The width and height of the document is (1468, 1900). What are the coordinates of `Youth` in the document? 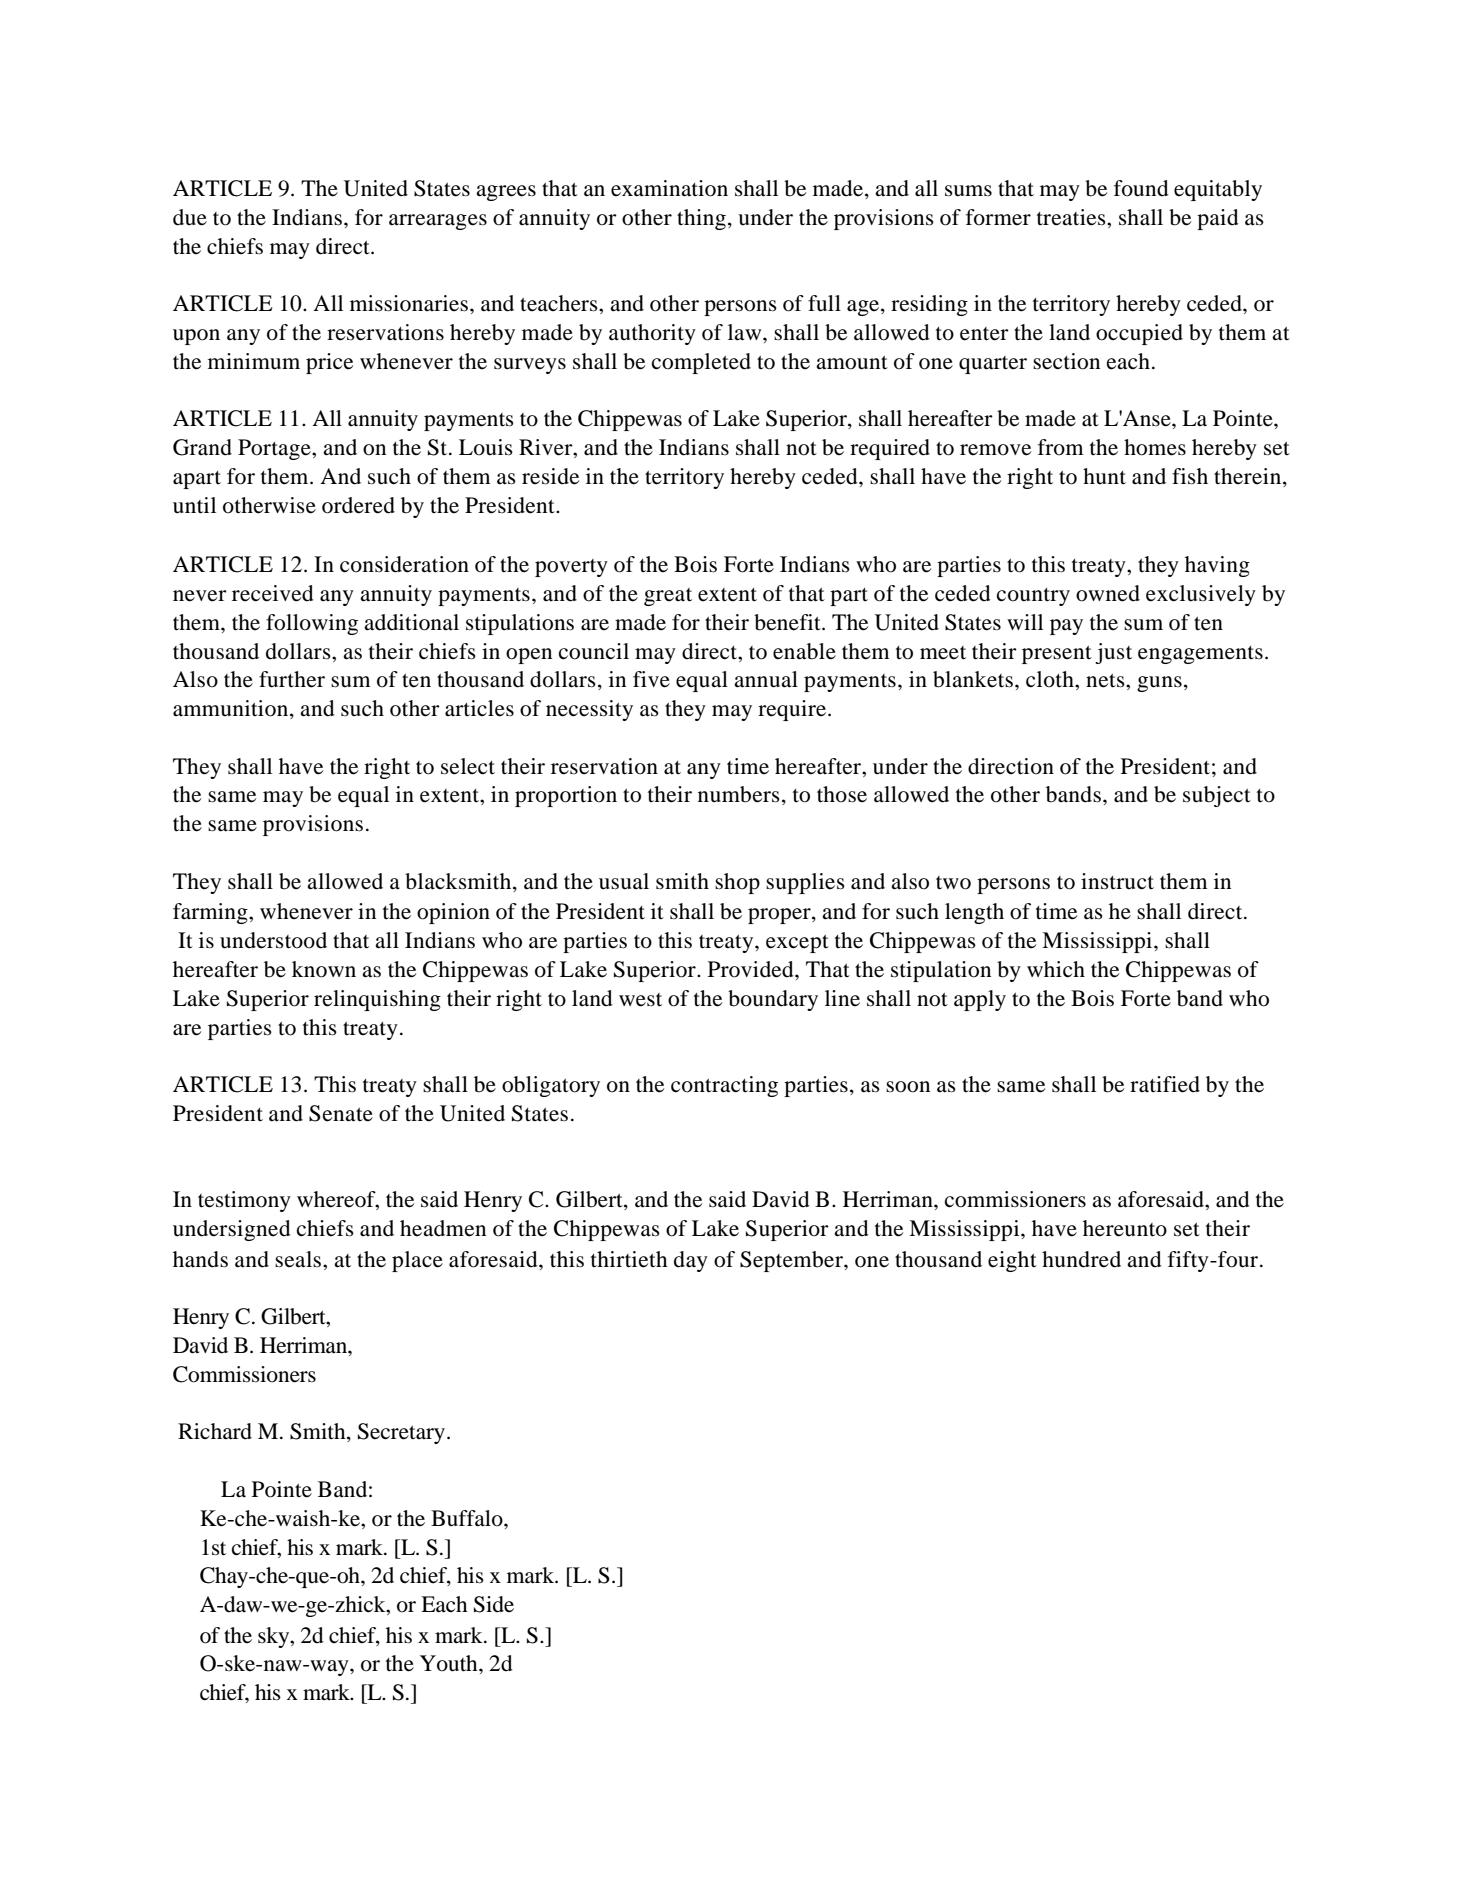 It's located at (450, 1663).
